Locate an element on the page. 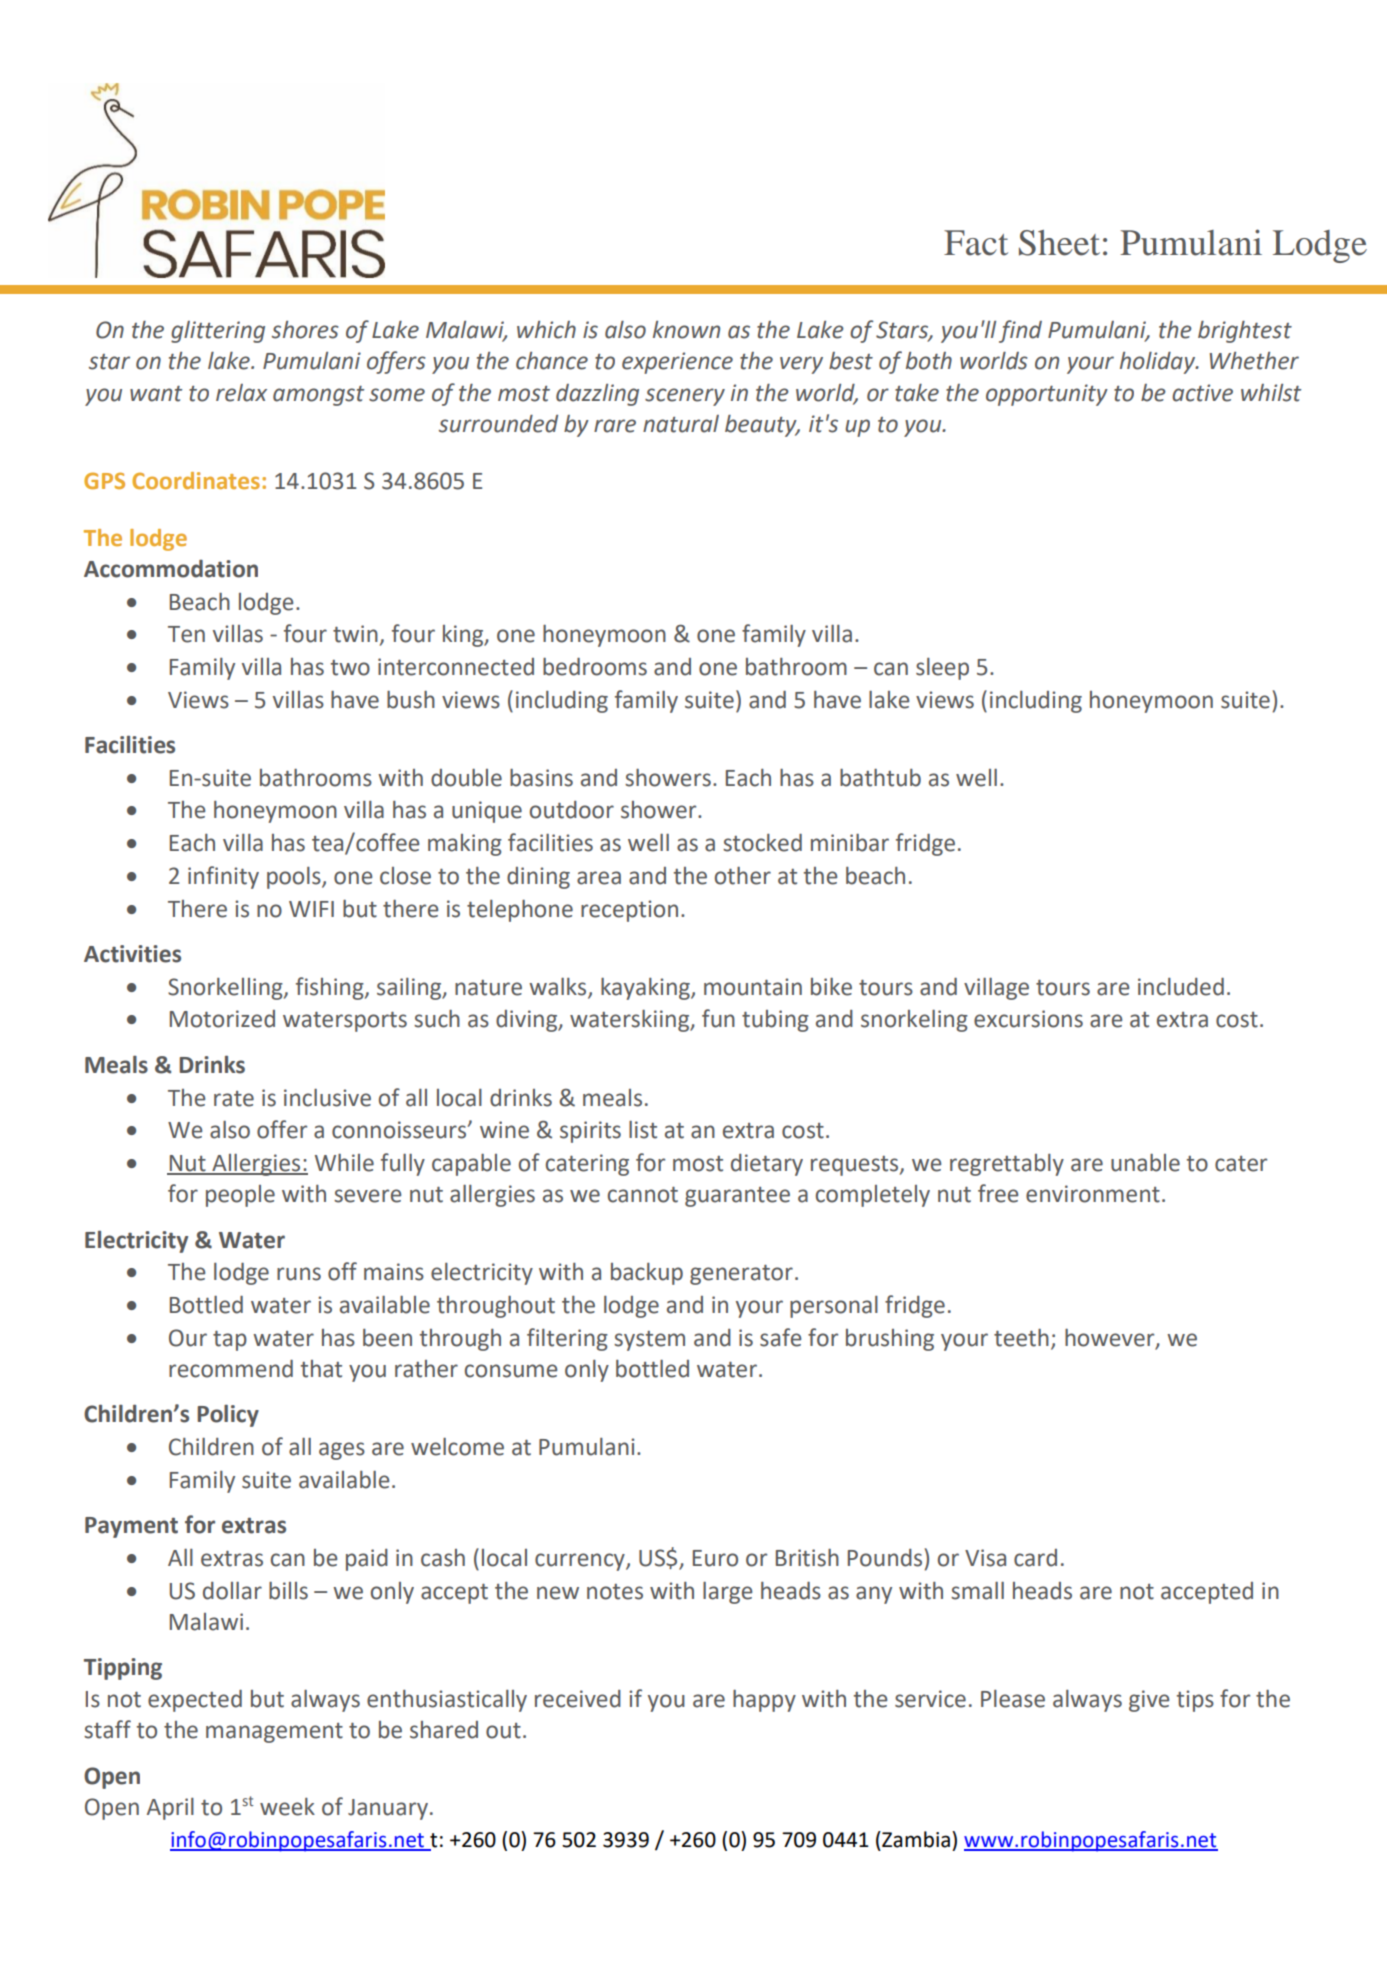 This page has height=1962, width=1387. Motorized is located at coordinates (222, 1019).
